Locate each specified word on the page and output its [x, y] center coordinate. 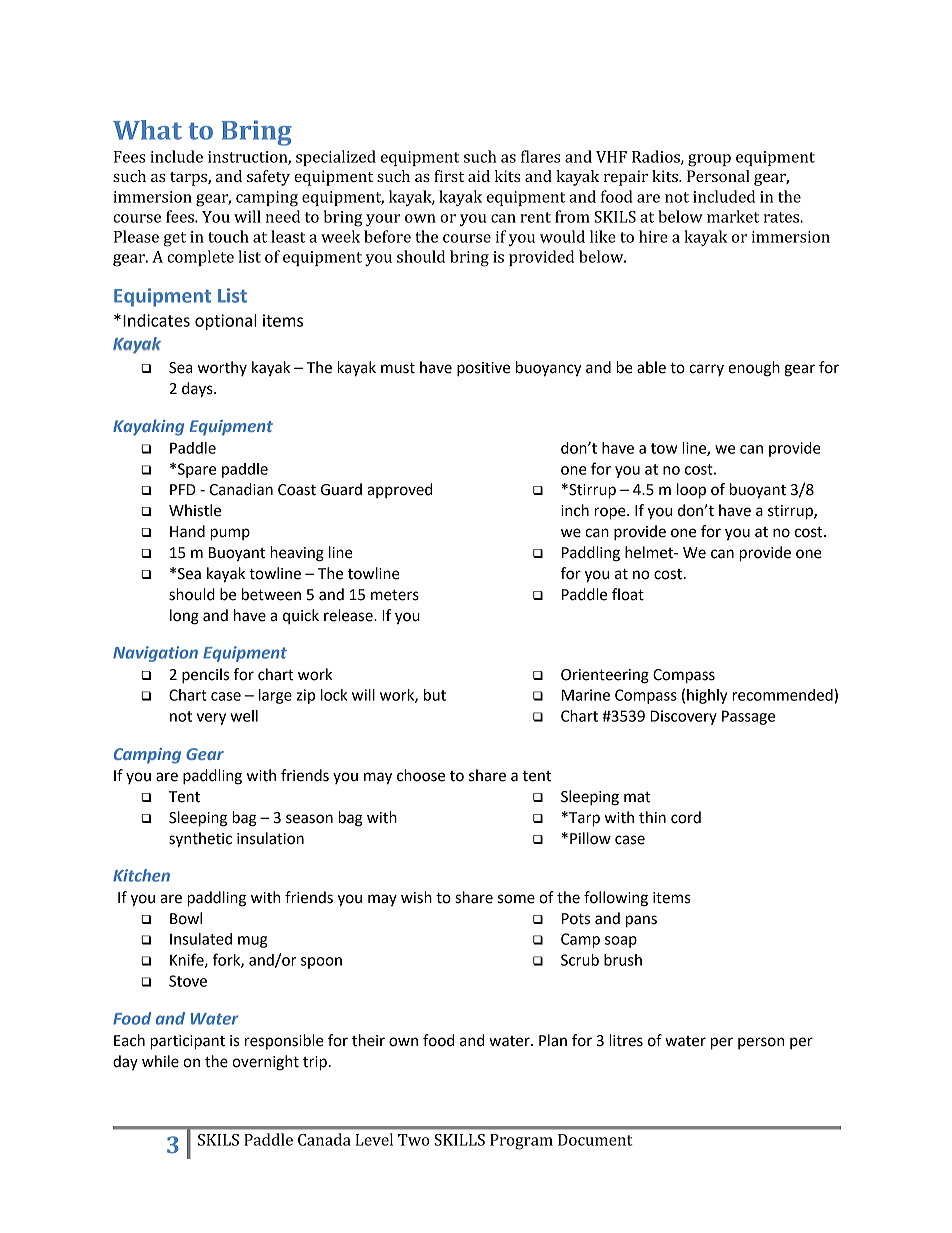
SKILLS [459, 1140]
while [160, 1061]
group [709, 160]
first [449, 176]
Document [595, 1140]
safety [268, 178]
